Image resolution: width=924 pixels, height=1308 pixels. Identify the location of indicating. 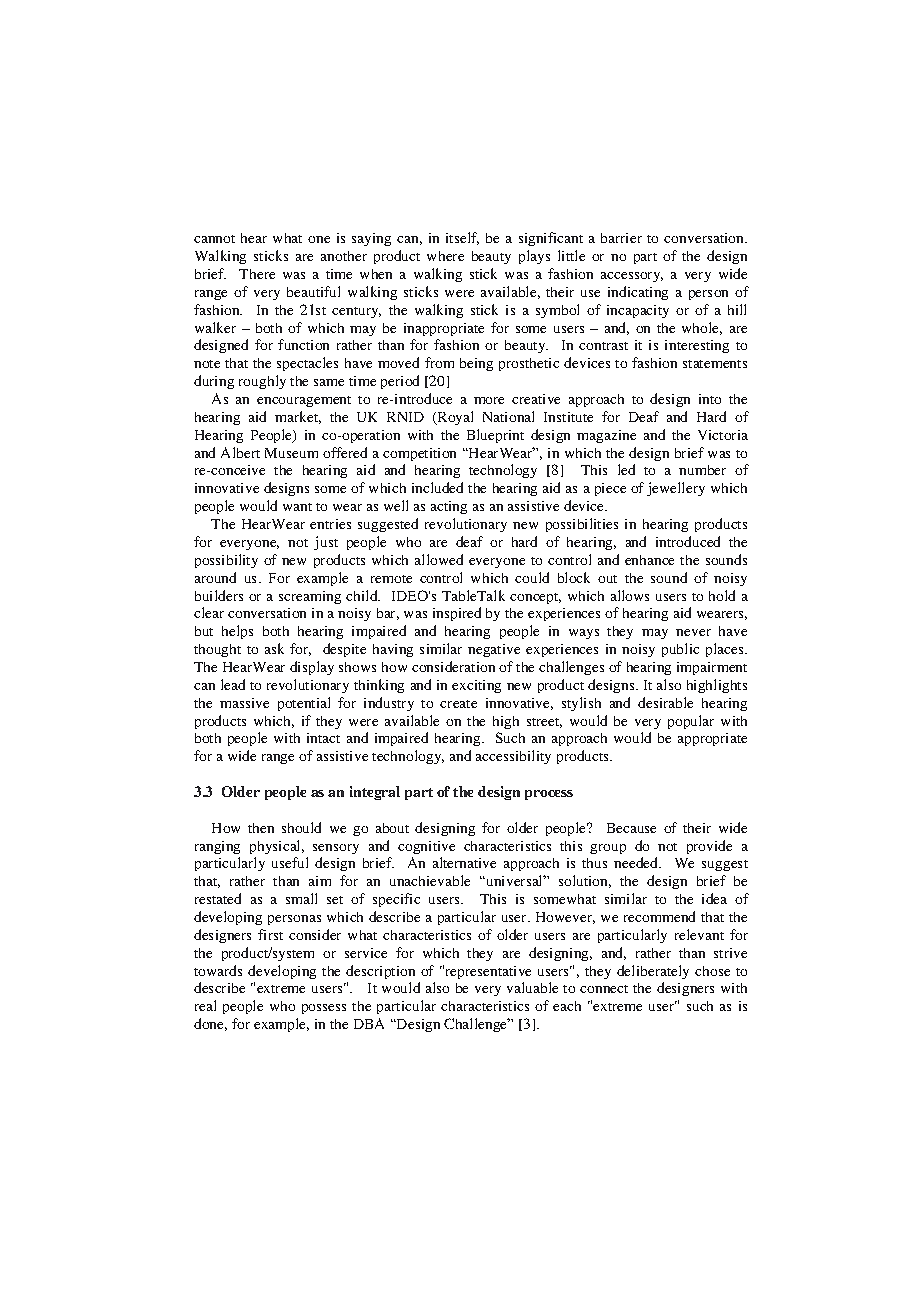
(638, 293).
